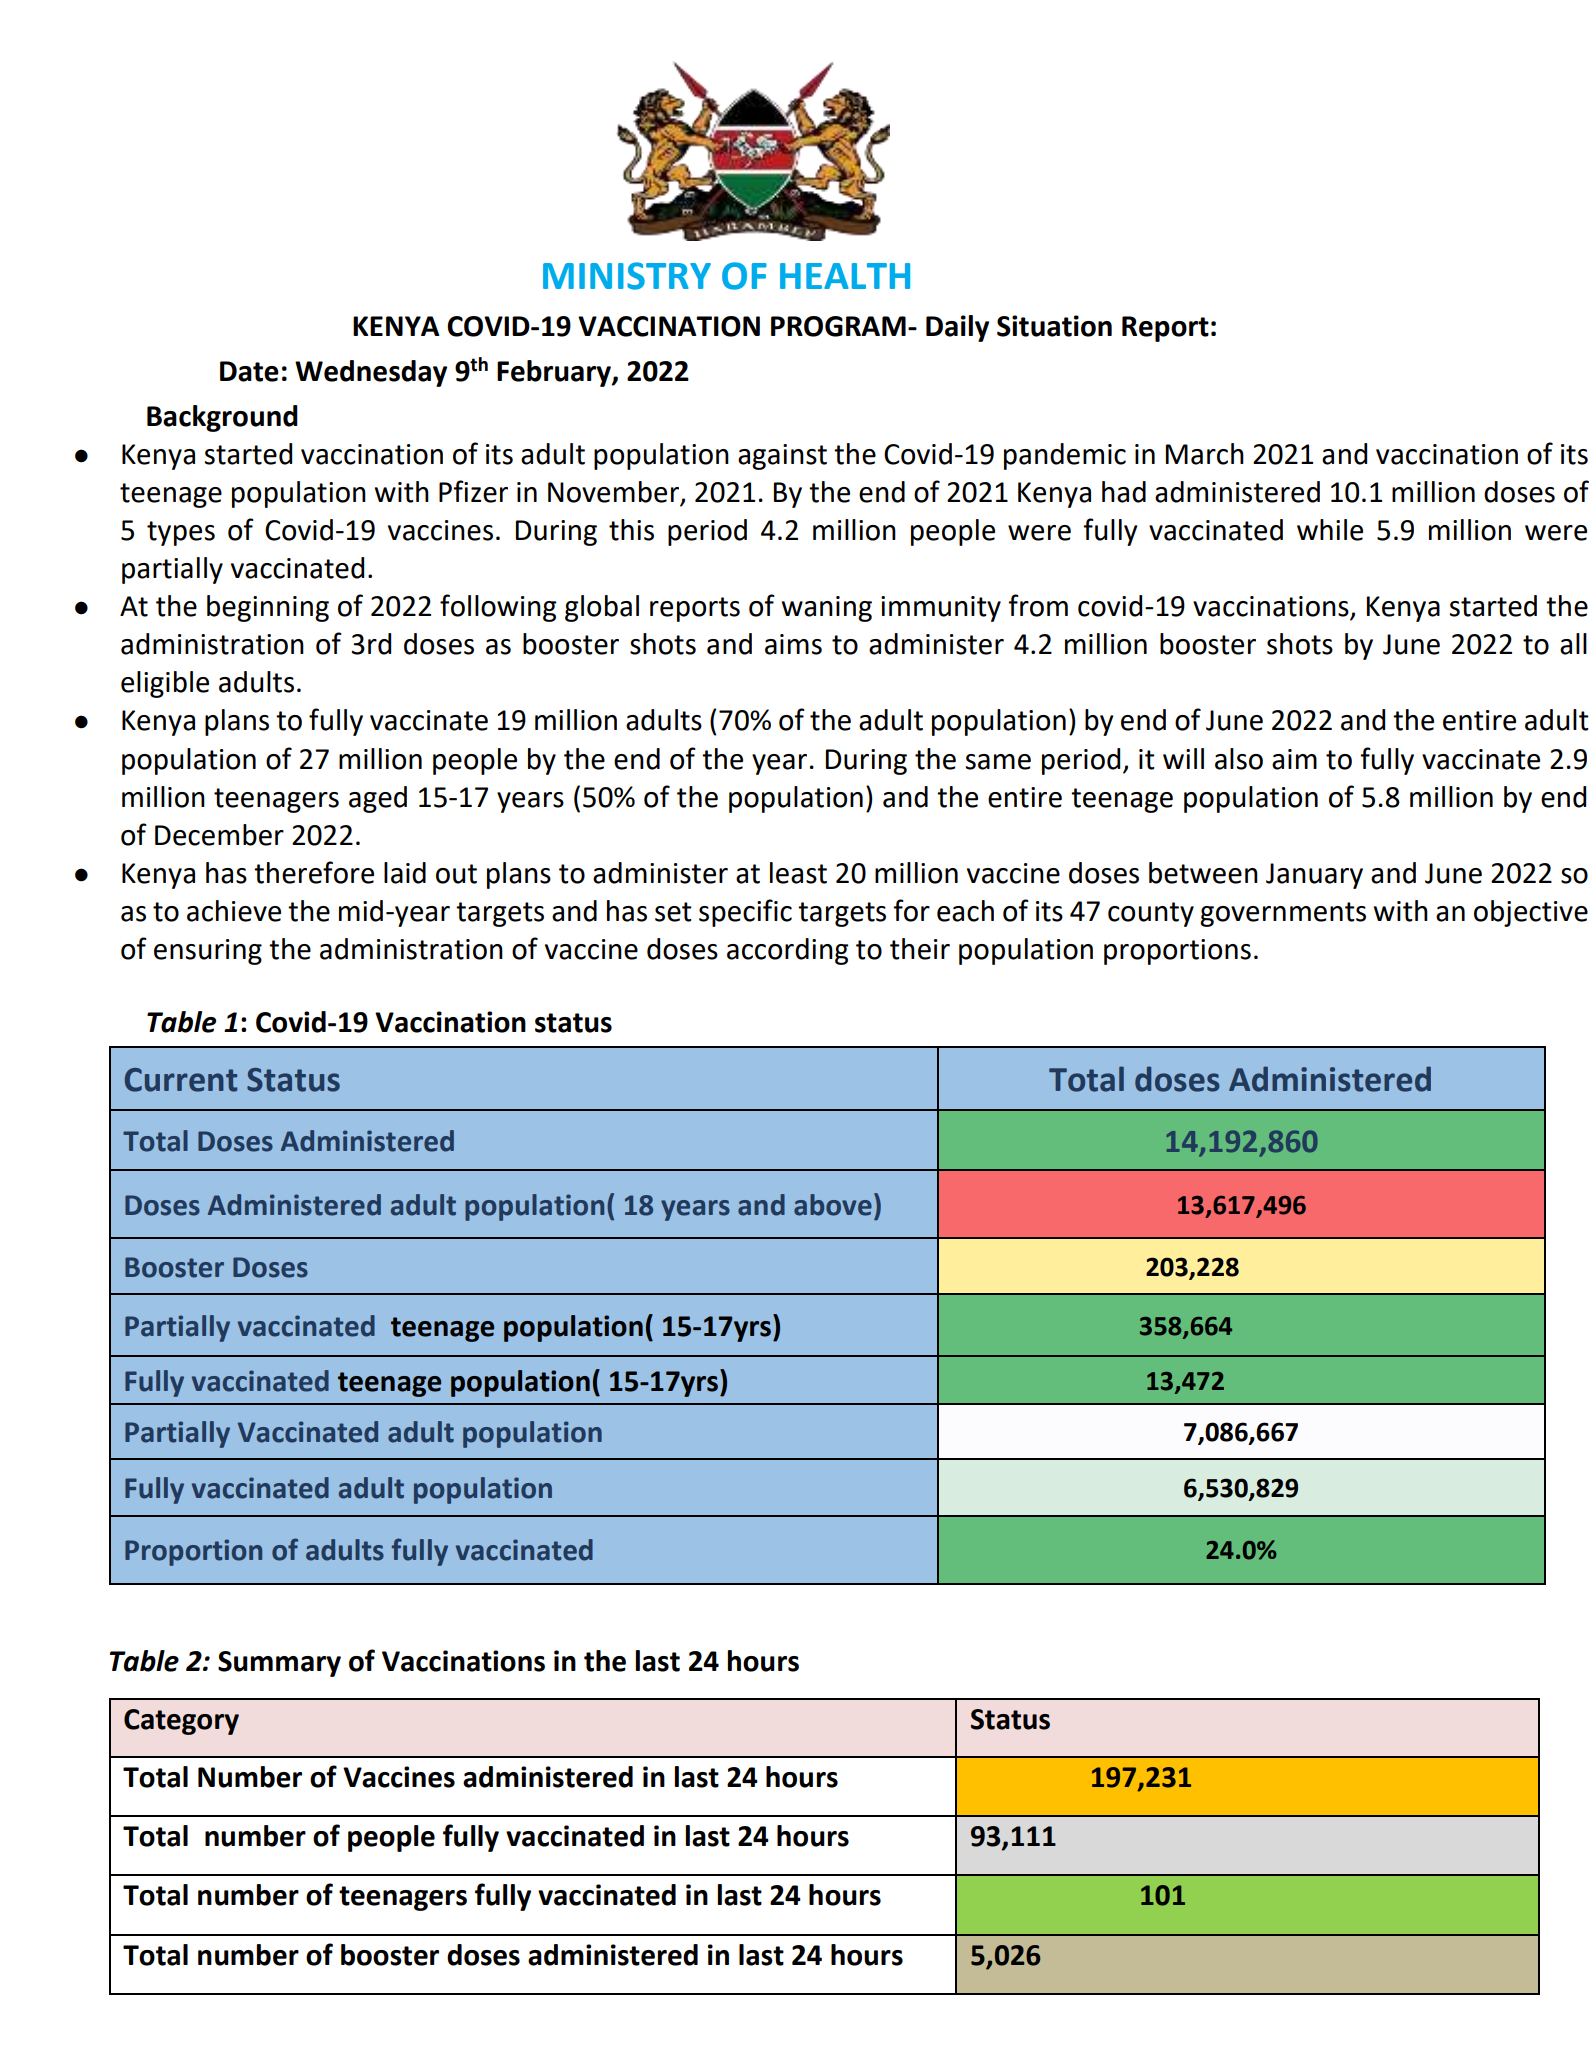 The width and height of the document is (1589, 2056). Describe the element at coordinates (279, 1664) in the document. I see `Summary` at that location.
